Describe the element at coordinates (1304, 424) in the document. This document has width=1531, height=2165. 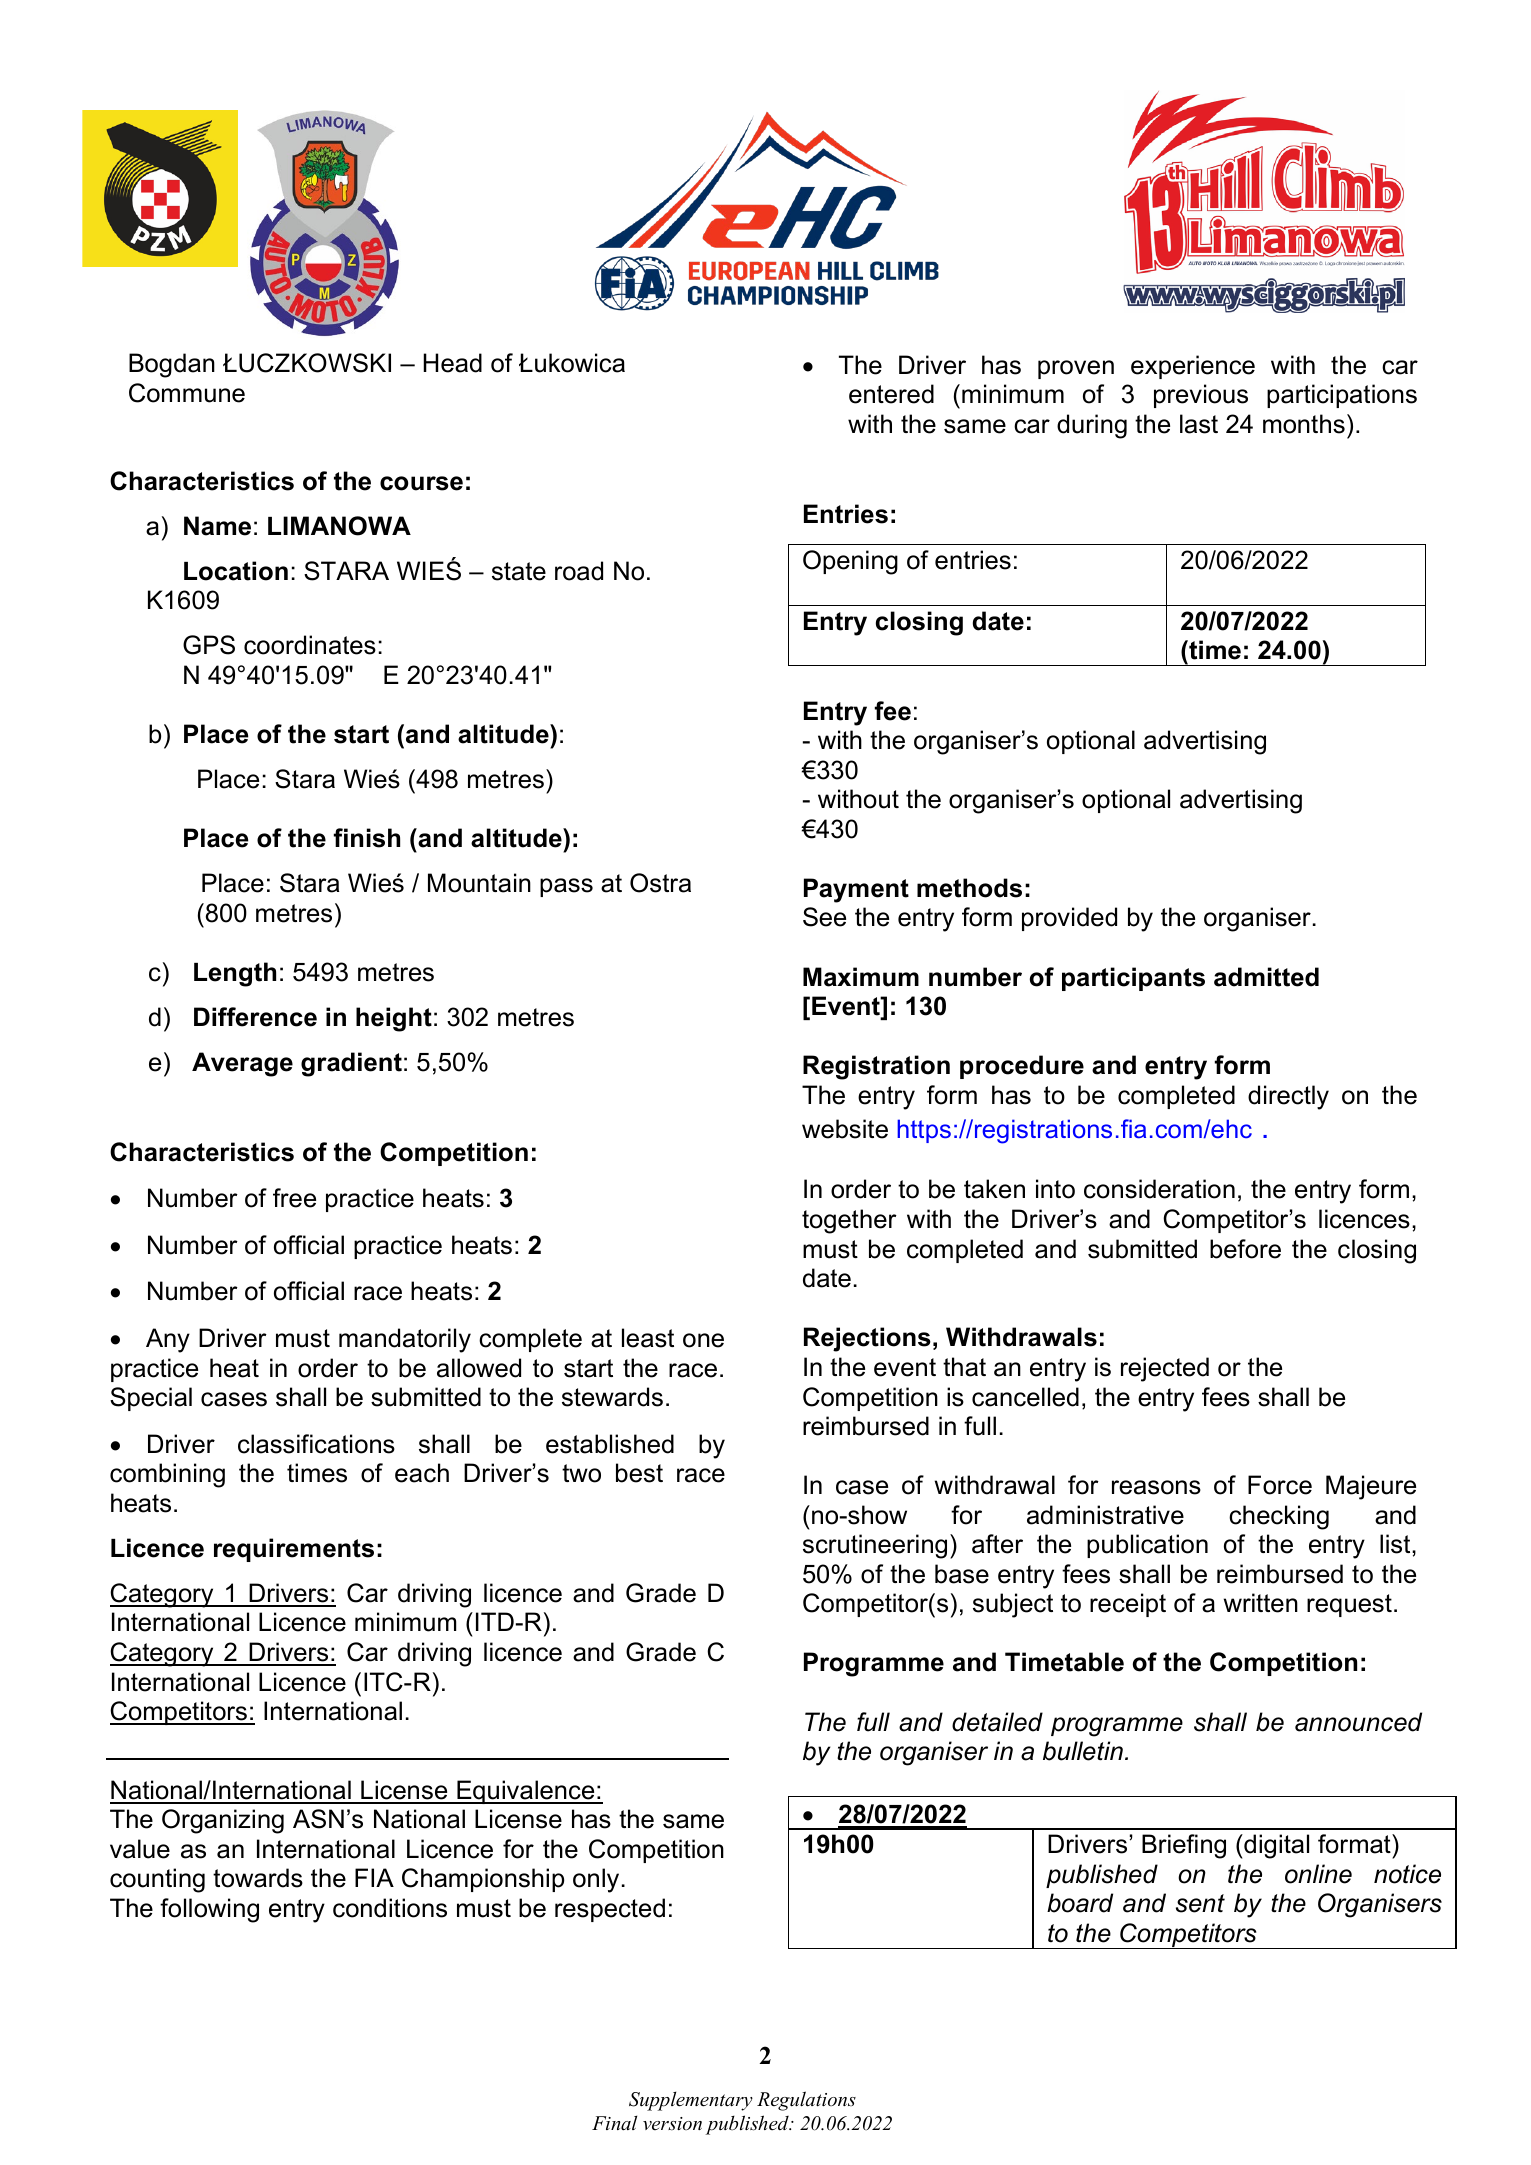
I see `months` at that location.
